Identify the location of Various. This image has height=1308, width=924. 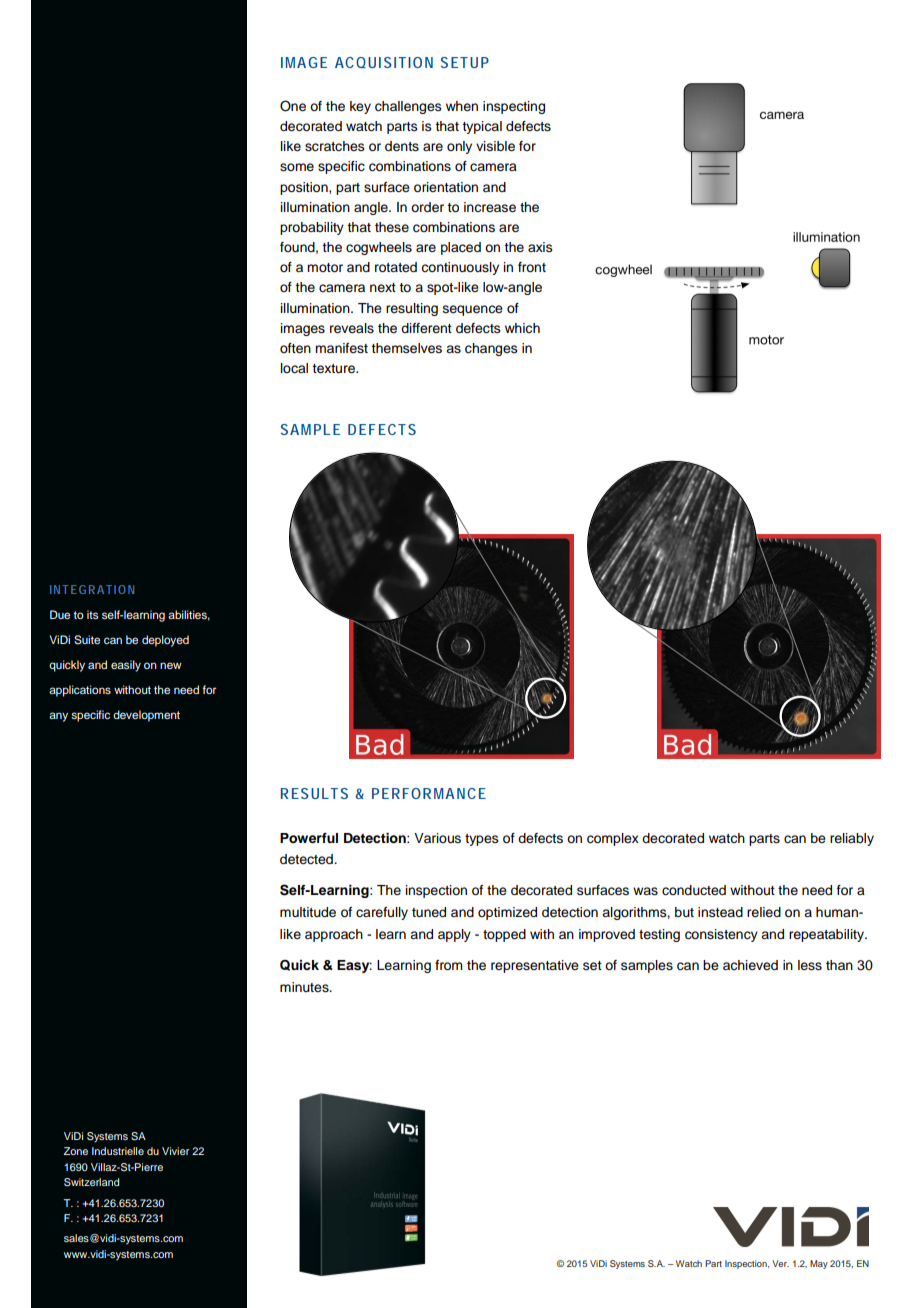
(437, 838).
